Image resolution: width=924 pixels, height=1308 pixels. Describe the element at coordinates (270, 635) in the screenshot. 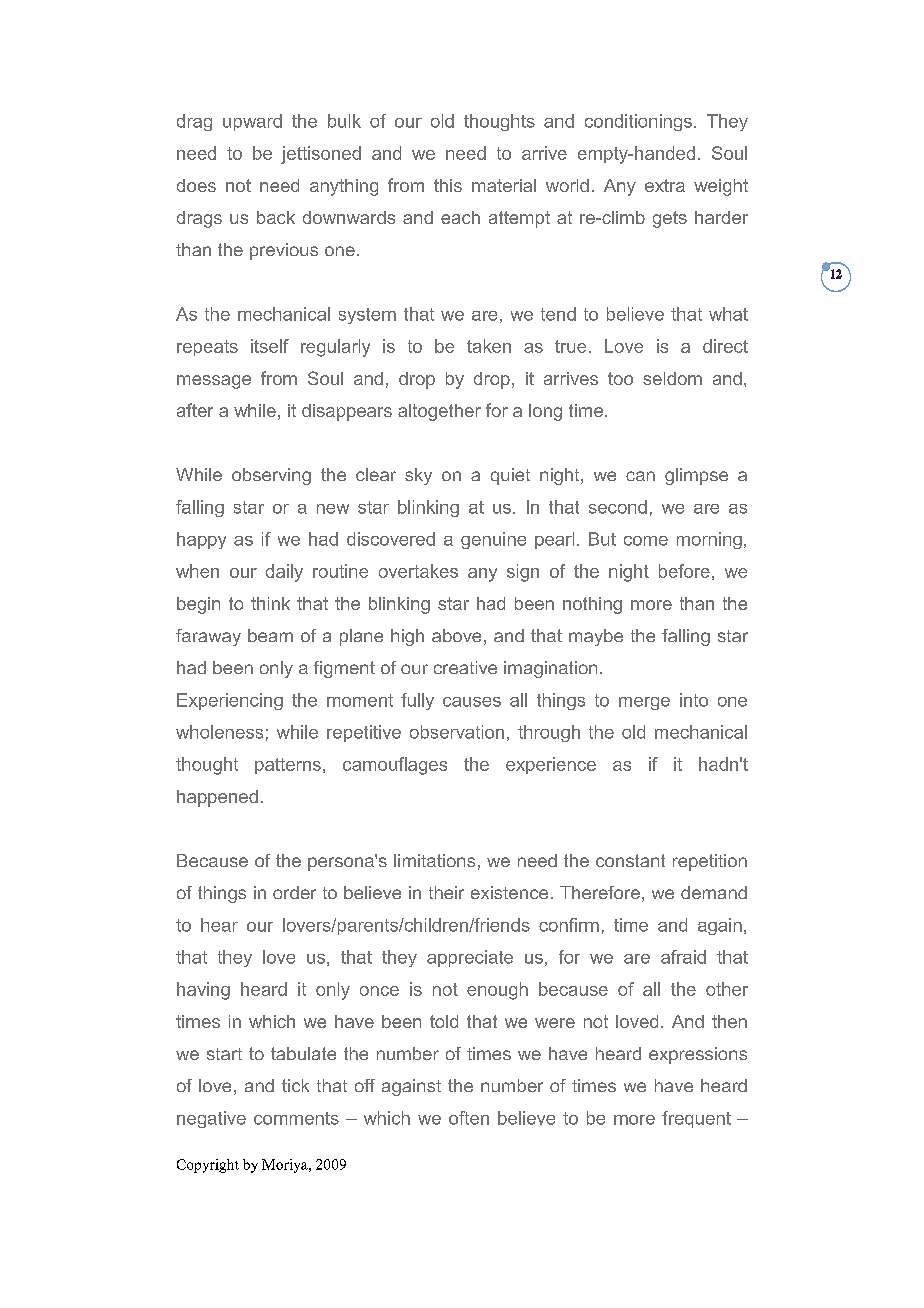

I see `beam` at that location.
